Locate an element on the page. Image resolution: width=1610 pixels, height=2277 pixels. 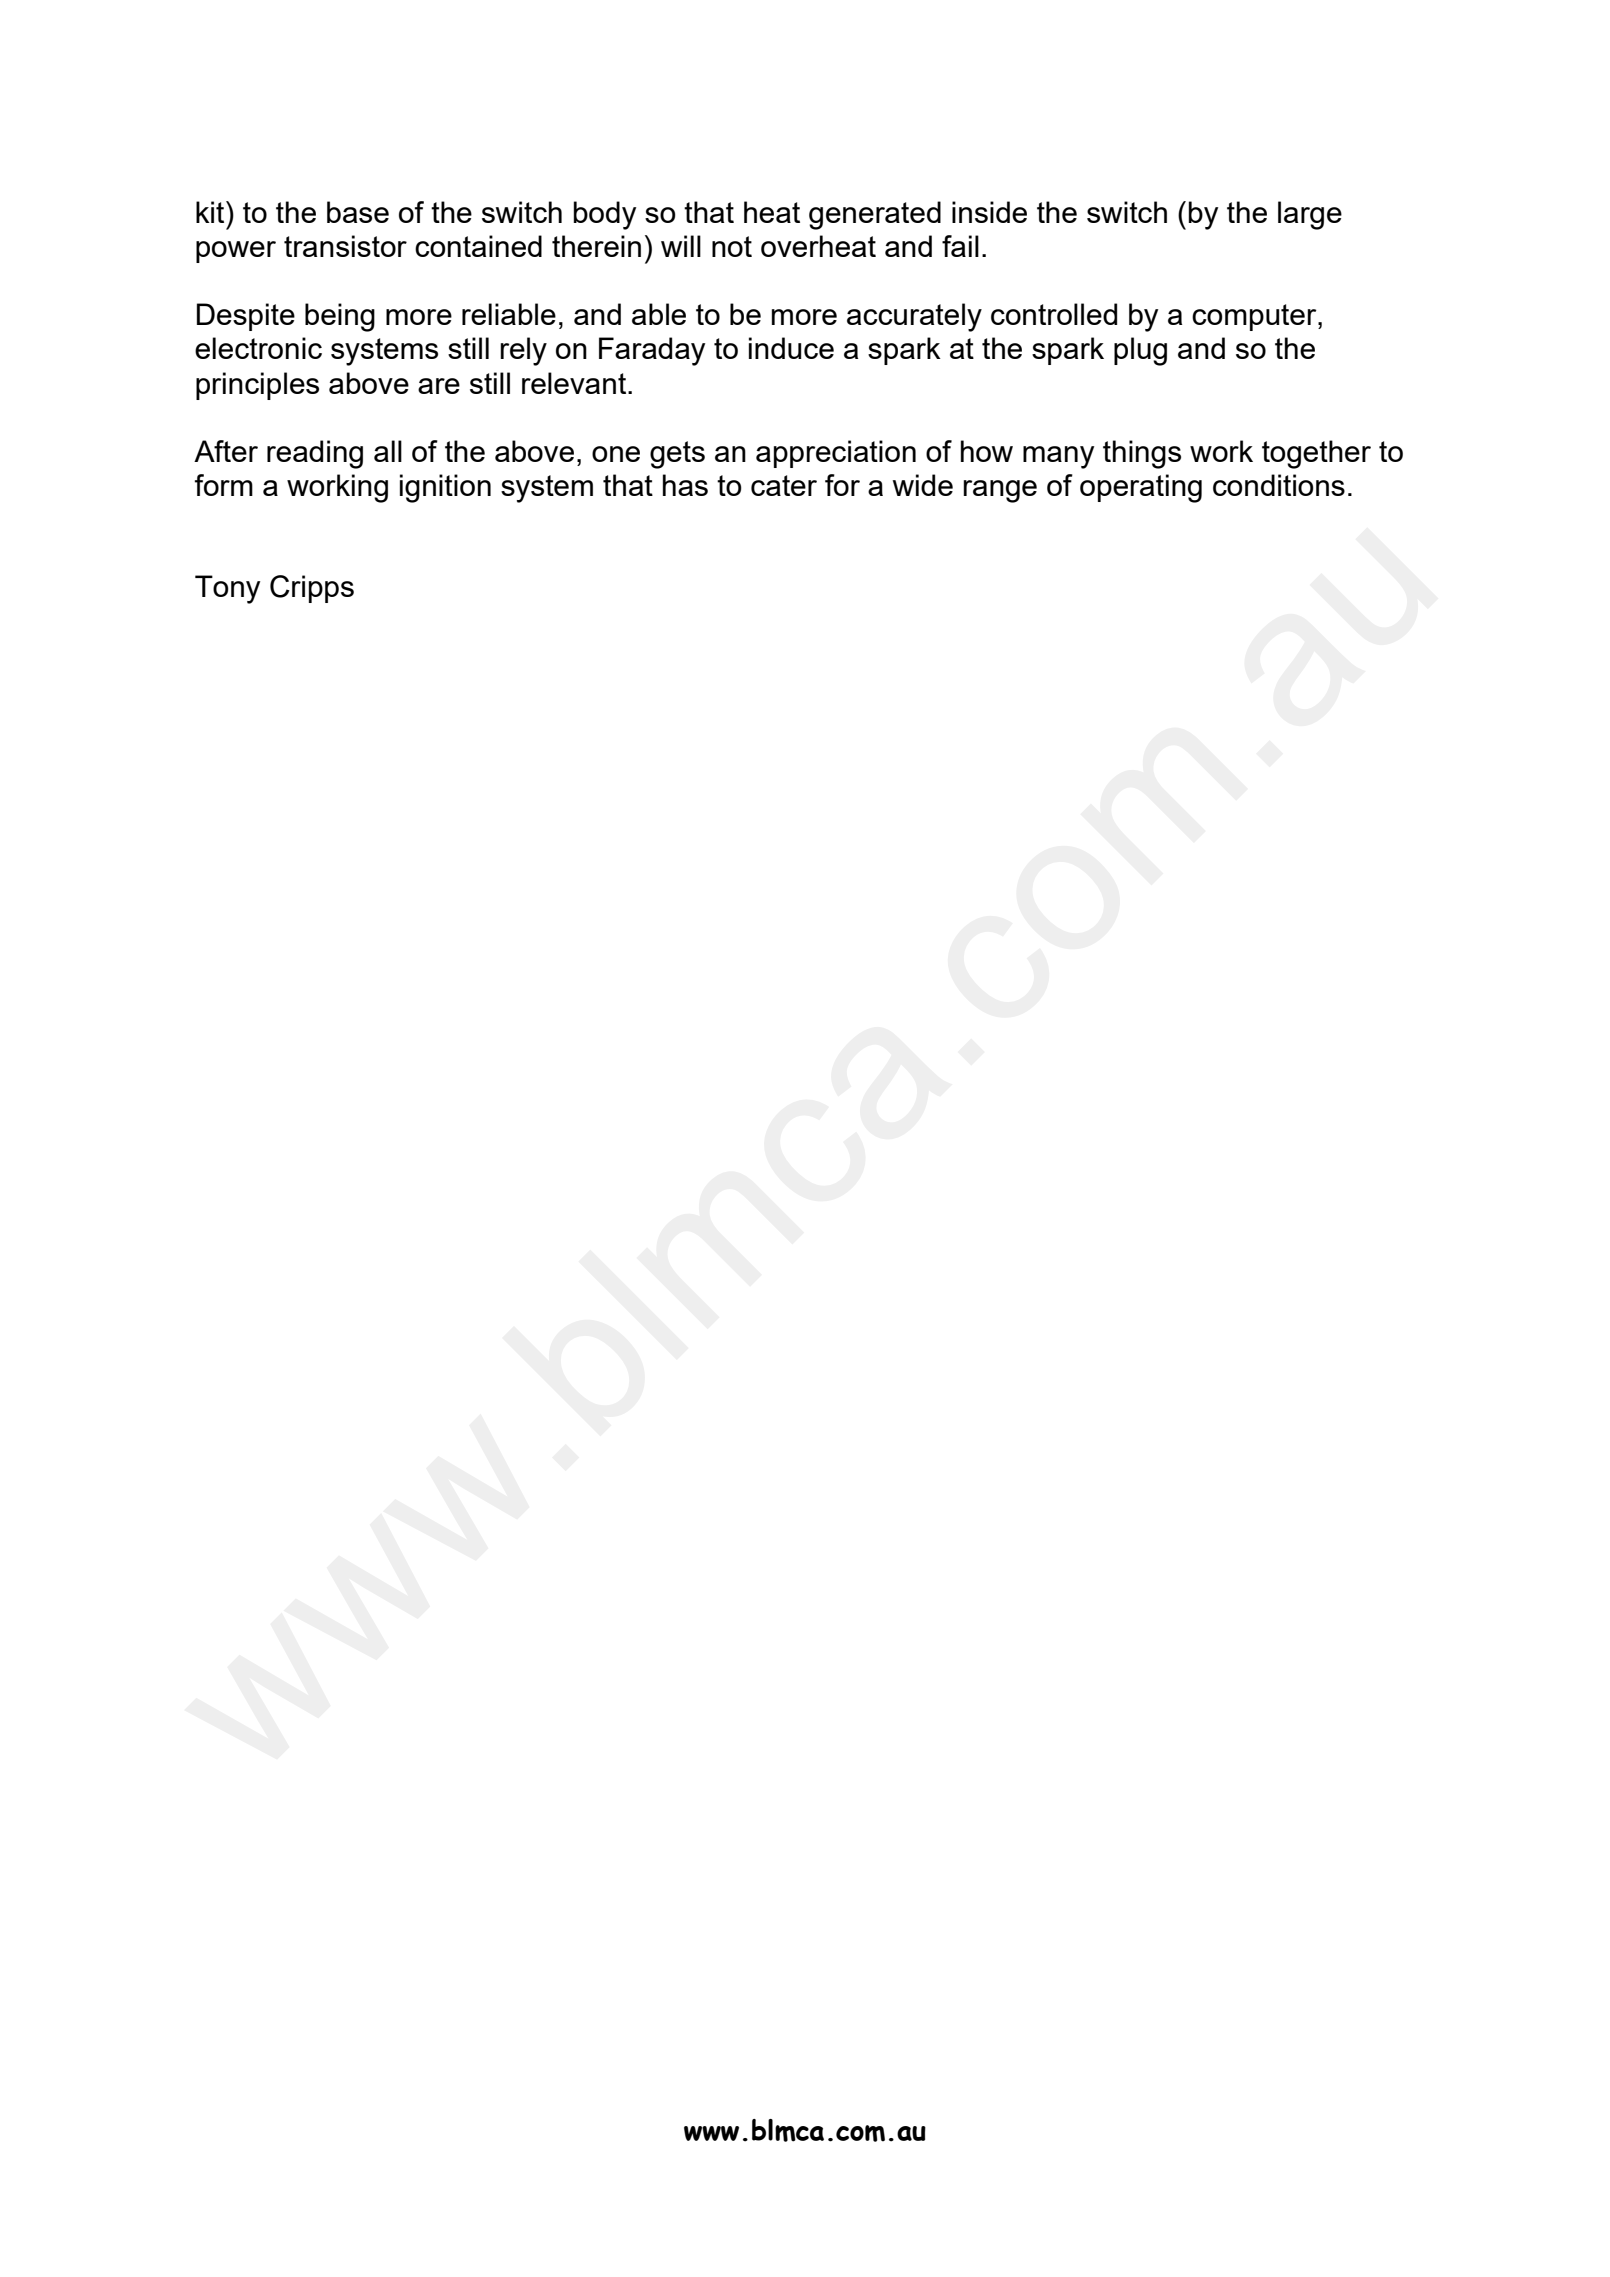
cater is located at coordinates (784, 485).
